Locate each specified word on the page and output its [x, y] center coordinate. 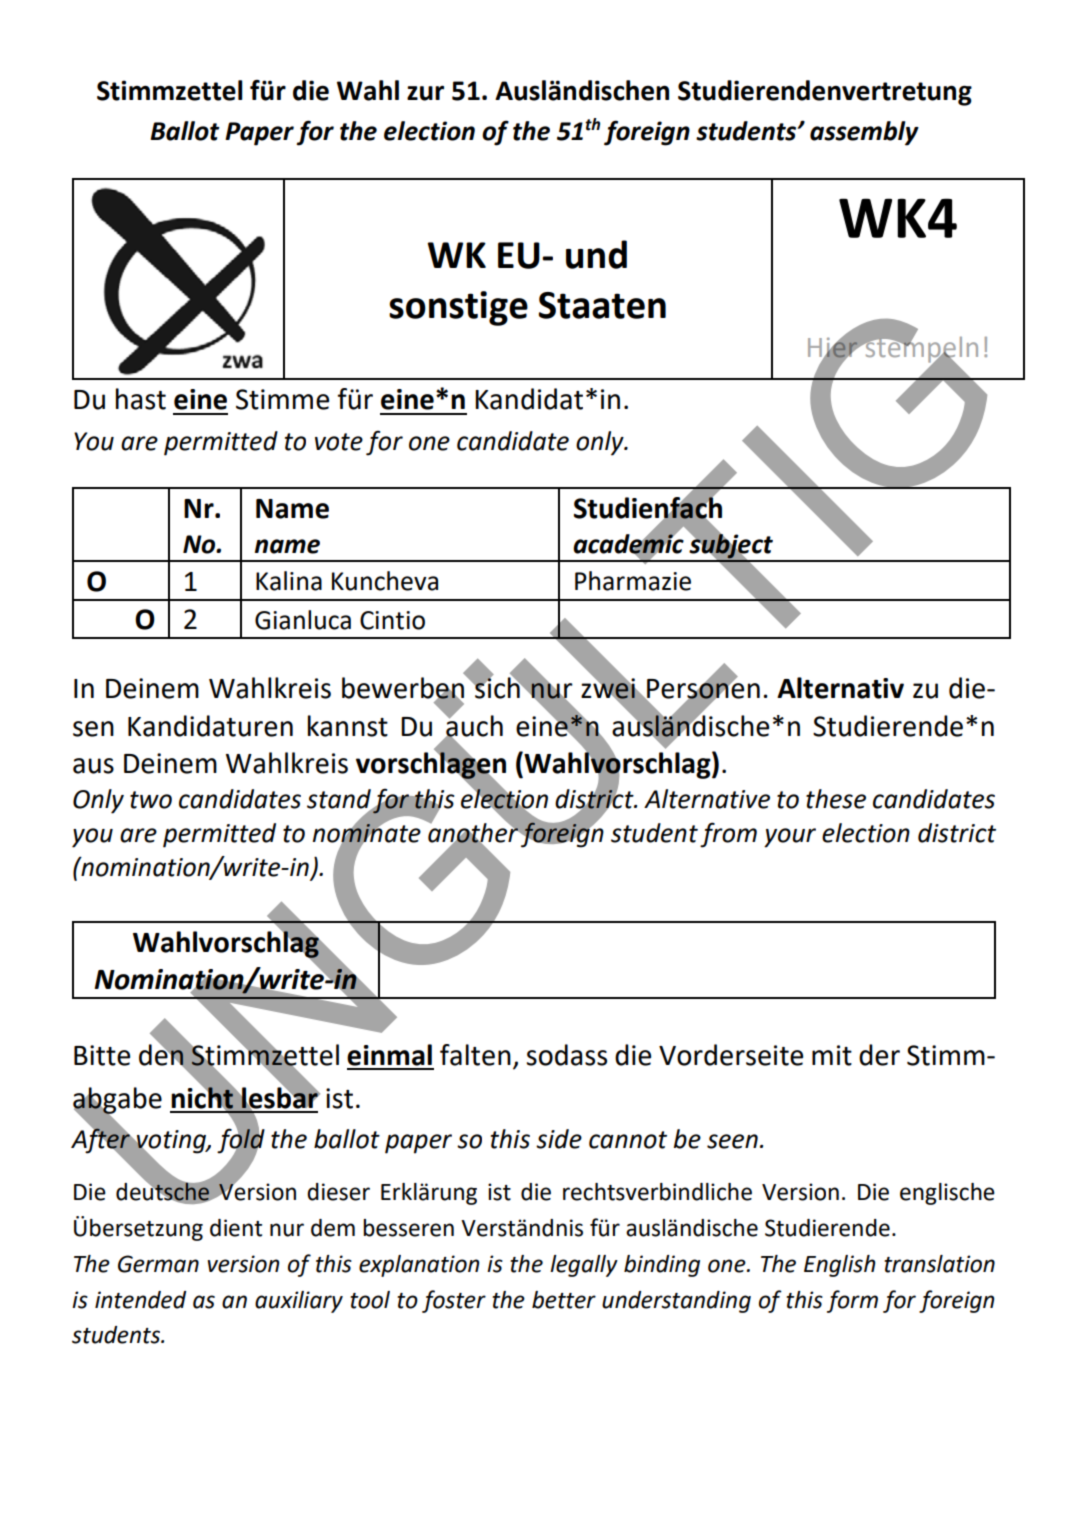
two [151, 800]
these [836, 799]
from [728, 835]
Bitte [102, 1055]
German [158, 1264]
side [559, 1139]
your [790, 838]
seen [732, 1141]
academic [628, 544]
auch [473, 726]
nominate [367, 833]
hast [141, 399]
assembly [864, 133]
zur [425, 93]
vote [339, 442]
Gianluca [303, 620]
